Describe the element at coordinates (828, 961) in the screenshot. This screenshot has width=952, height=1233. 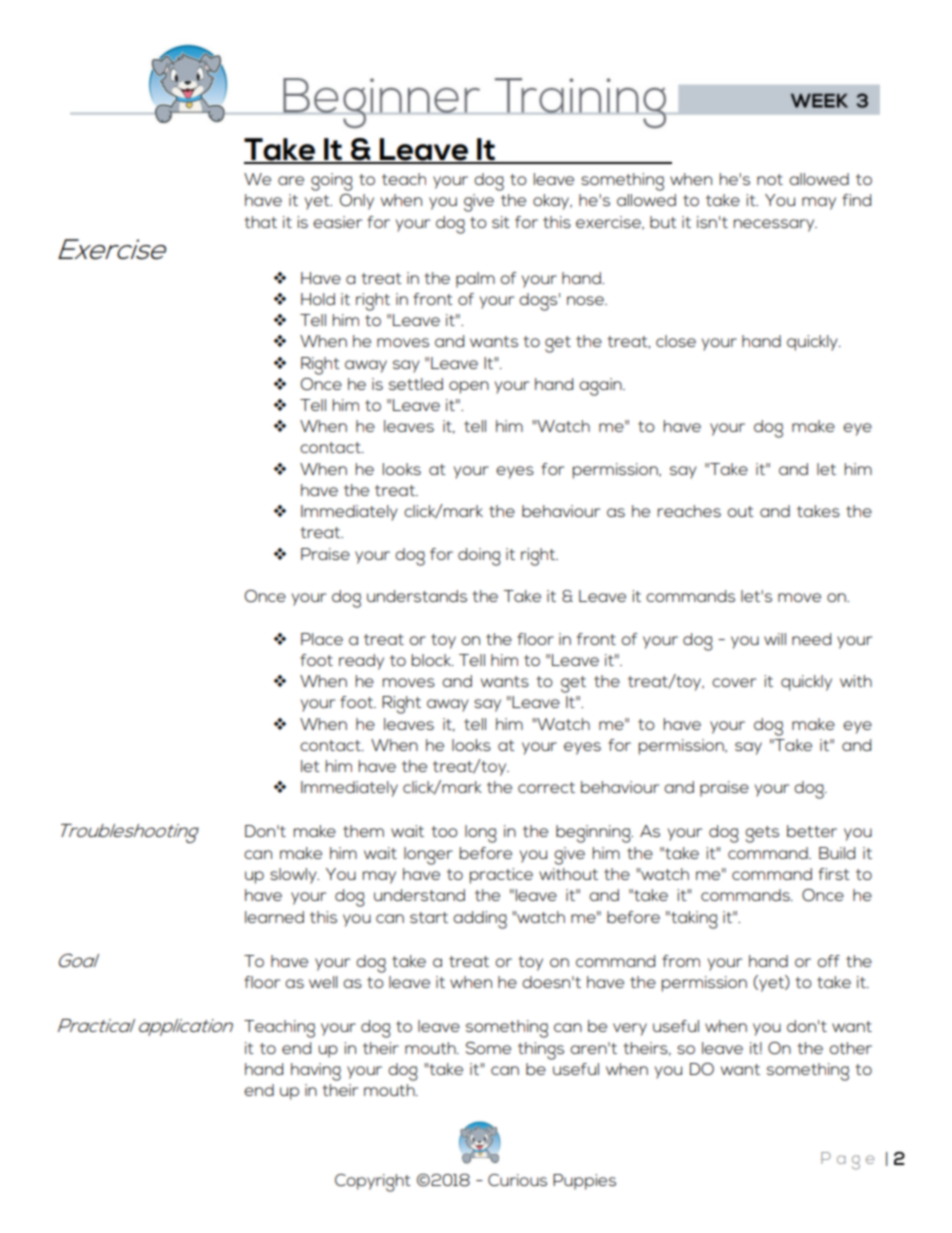
I see `off` at that location.
